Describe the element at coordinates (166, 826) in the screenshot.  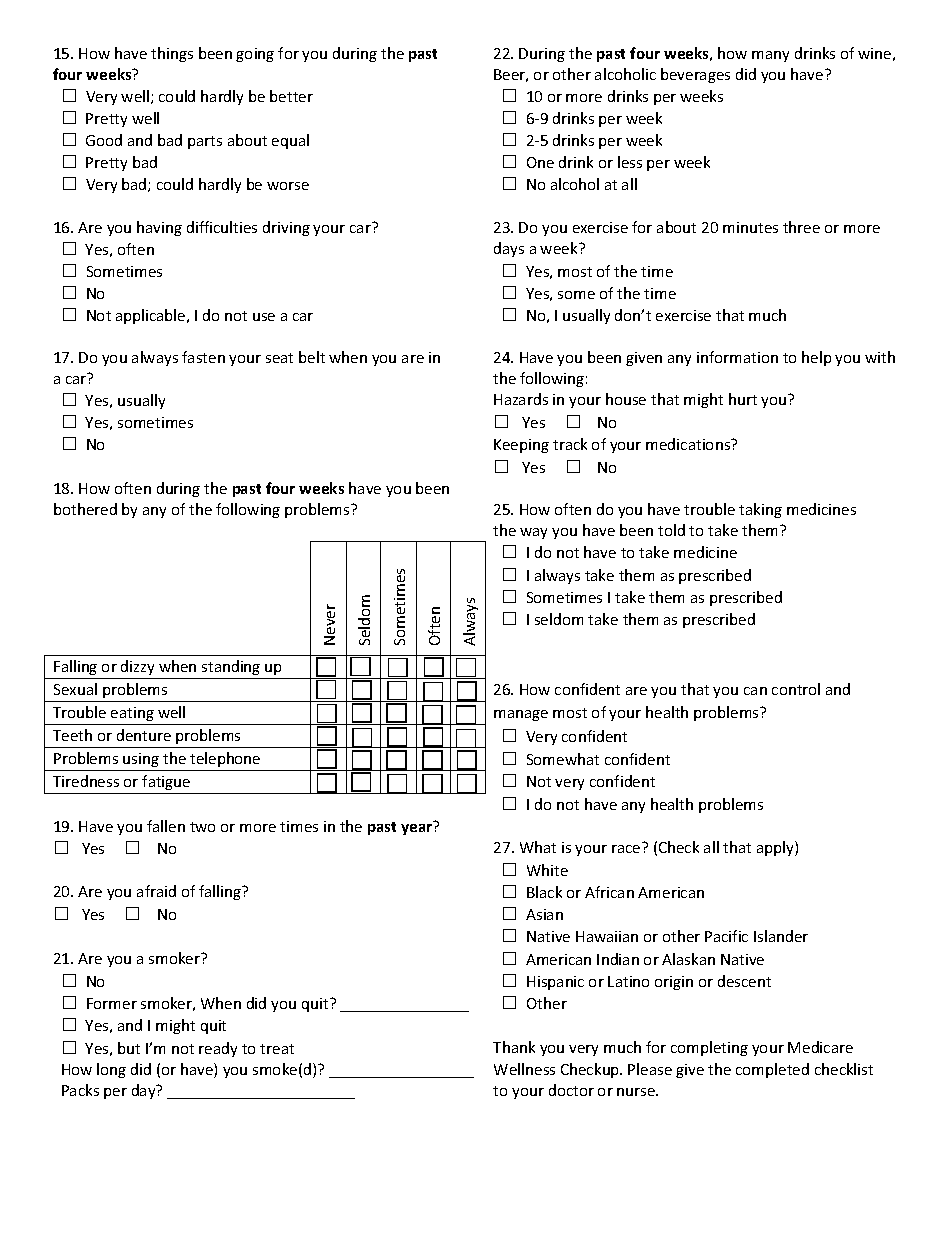
I see `fallen` at that location.
